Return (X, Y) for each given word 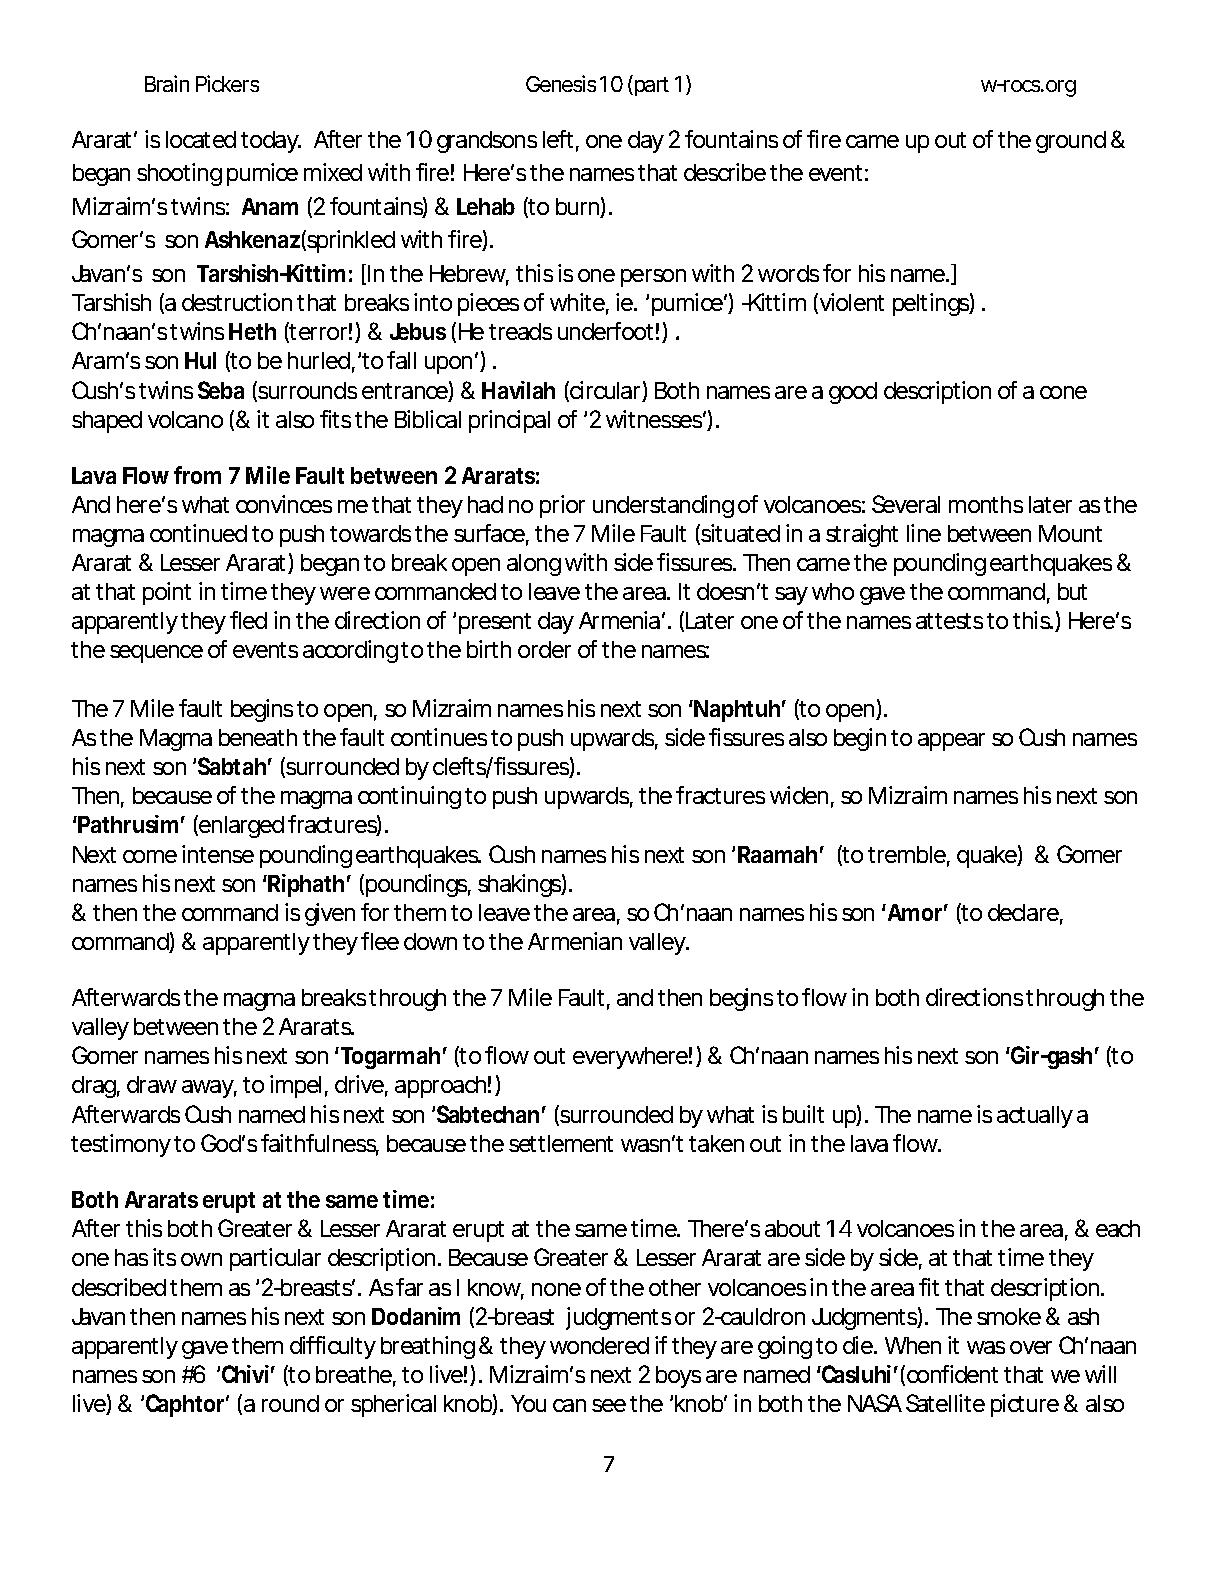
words (788, 273)
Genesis (561, 83)
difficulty (333, 1347)
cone (1063, 392)
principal (509, 421)
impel (295, 1086)
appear (951, 742)
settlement (561, 1143)
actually (1035, 1117)
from (197, 475)
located (201, 139)
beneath (258, 737)
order (544, 649)
